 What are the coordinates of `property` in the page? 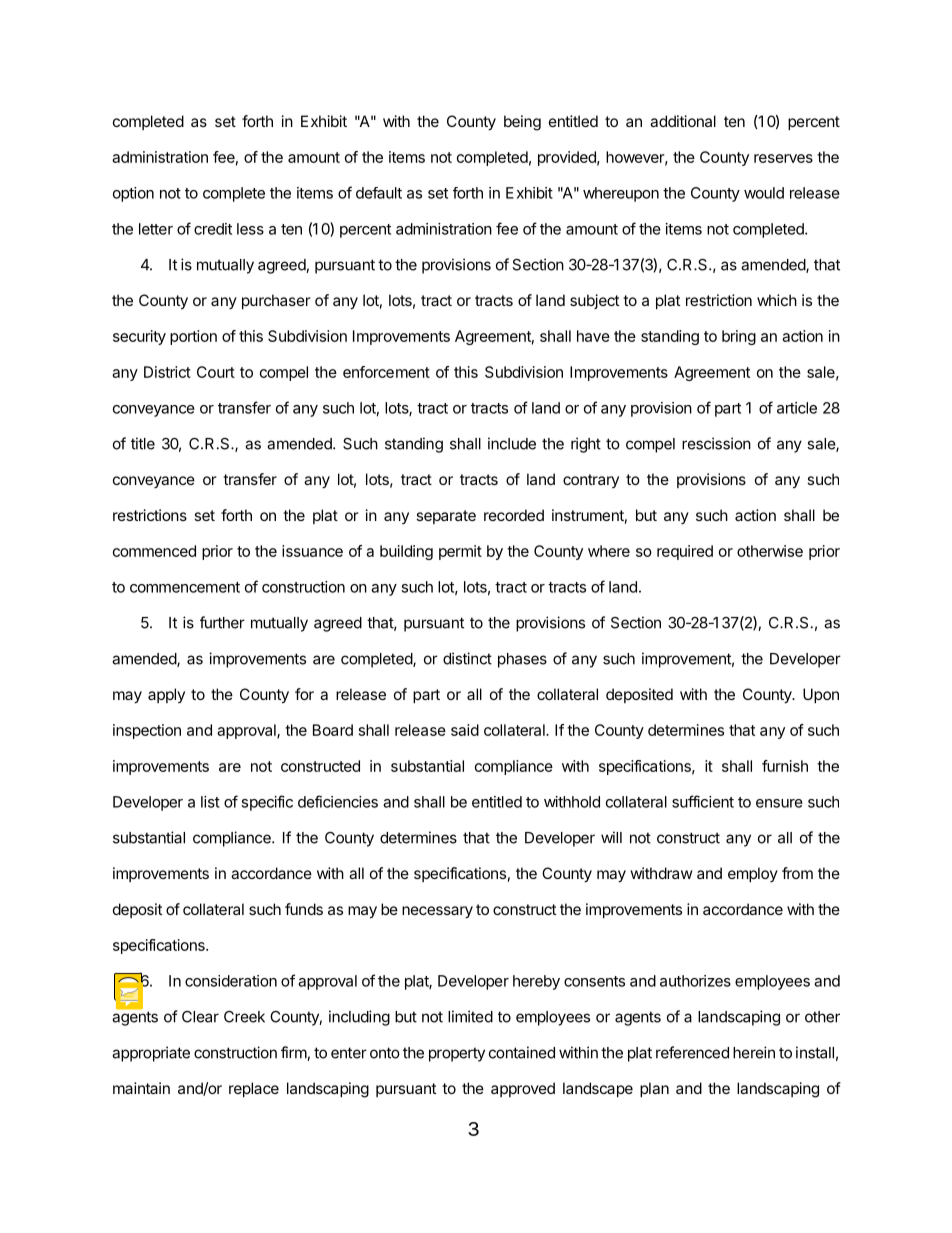 It's located at (457, 1054).
